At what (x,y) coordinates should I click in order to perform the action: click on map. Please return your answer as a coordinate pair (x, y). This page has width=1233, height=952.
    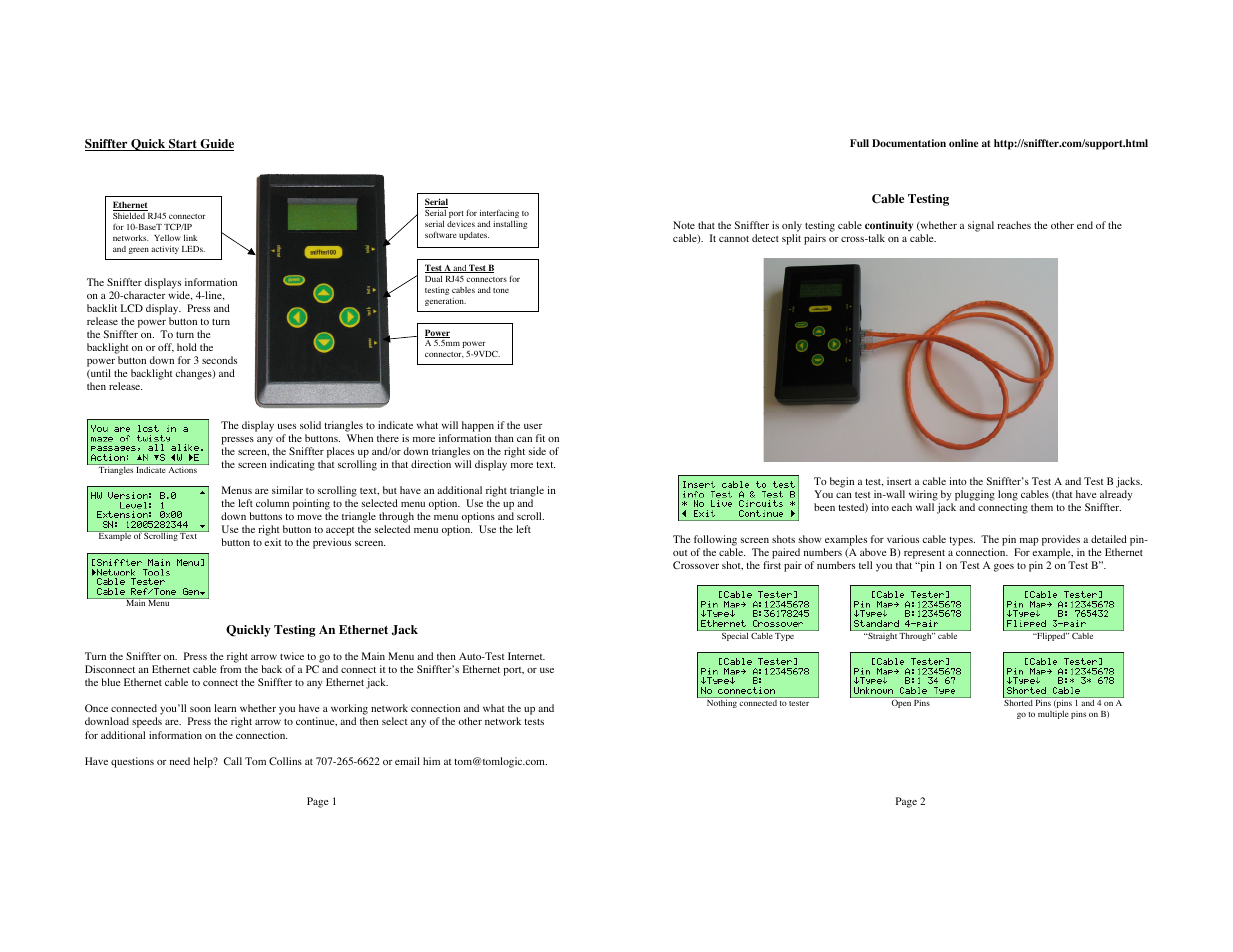
    Looking at the image, I should click on (1029, 541).
